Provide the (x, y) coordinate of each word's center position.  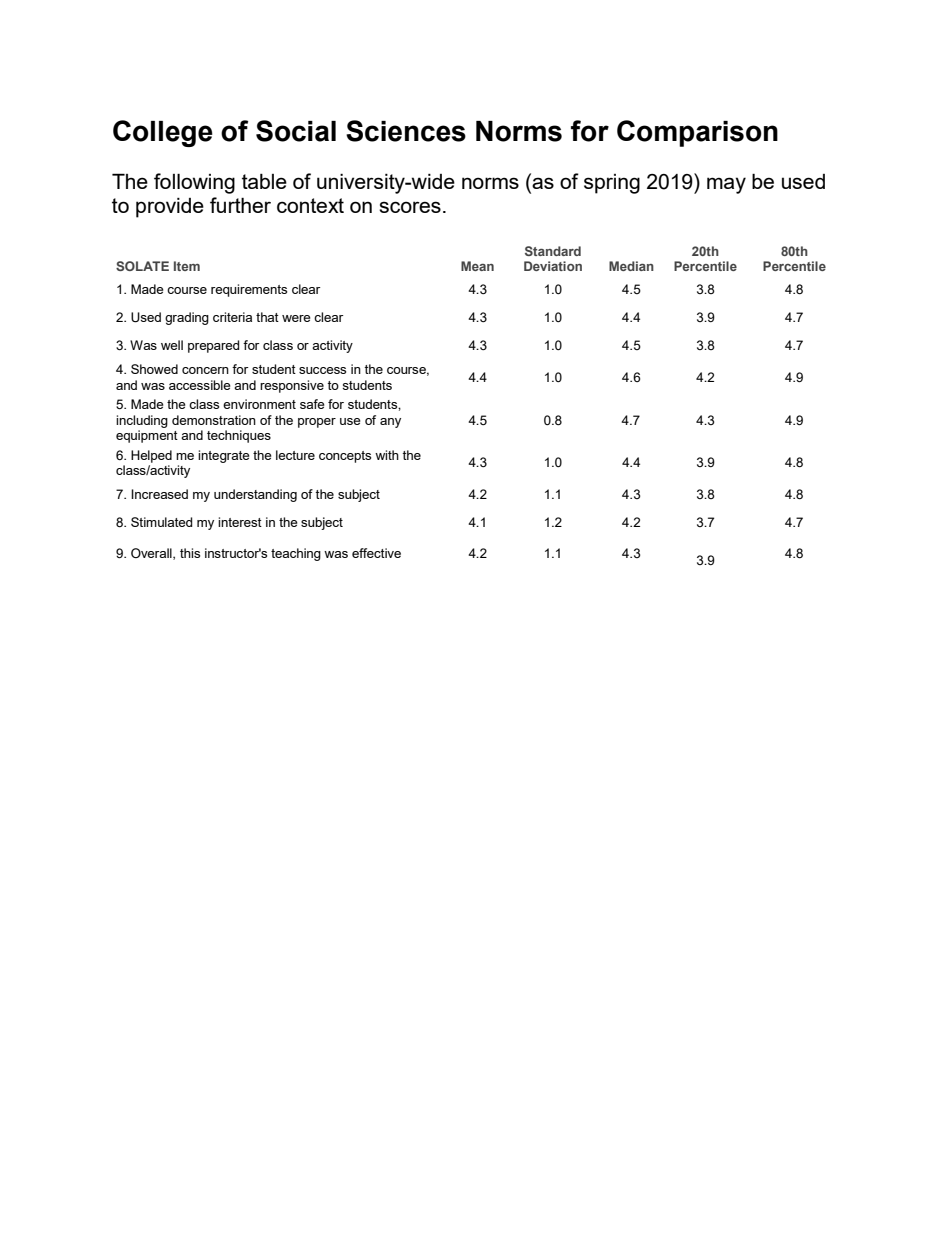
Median (631, 266)
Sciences (406, 131)
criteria (232, 317)
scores (410, 207)
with (387, 455)
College (163, 133)
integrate (223, 456)
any (390, 423)
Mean (477, 266)
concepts (345, 457)
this (190, 553)
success (322, 370)
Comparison (697, 133)
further (240, 205)
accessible (199, 385)
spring (612, 184)
